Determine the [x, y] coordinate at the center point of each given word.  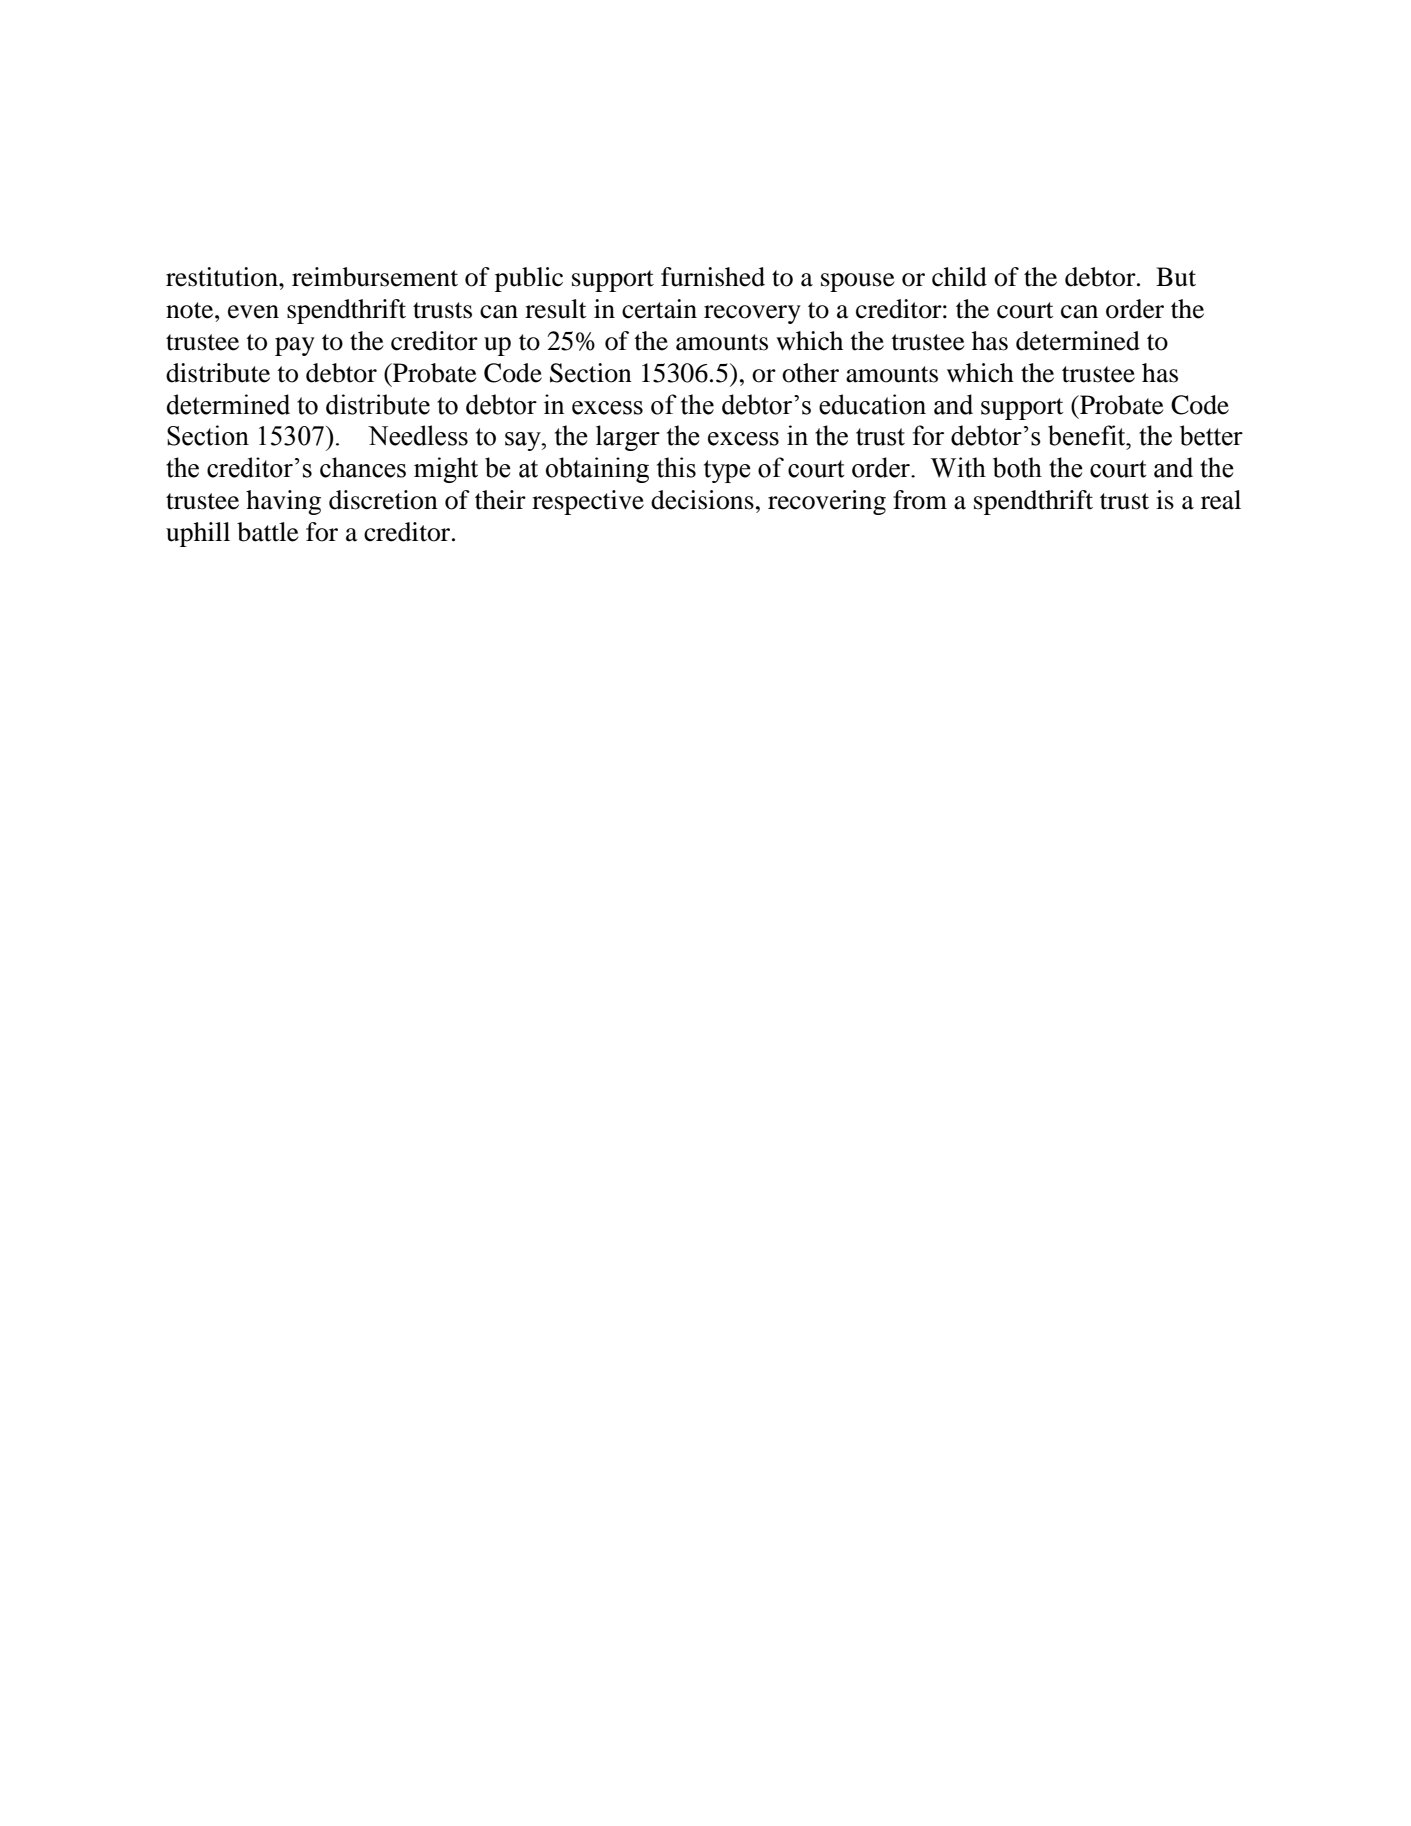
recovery [752, 314]
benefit [1088, 435]
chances [363, 467]
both [1017, 467]
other [810, 373]
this [676, 467]
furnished [713, 277]
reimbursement [375, 277]
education [872, 404]
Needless [418, 435]
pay [295, 346]
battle [267, 532]
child [959, 277]
